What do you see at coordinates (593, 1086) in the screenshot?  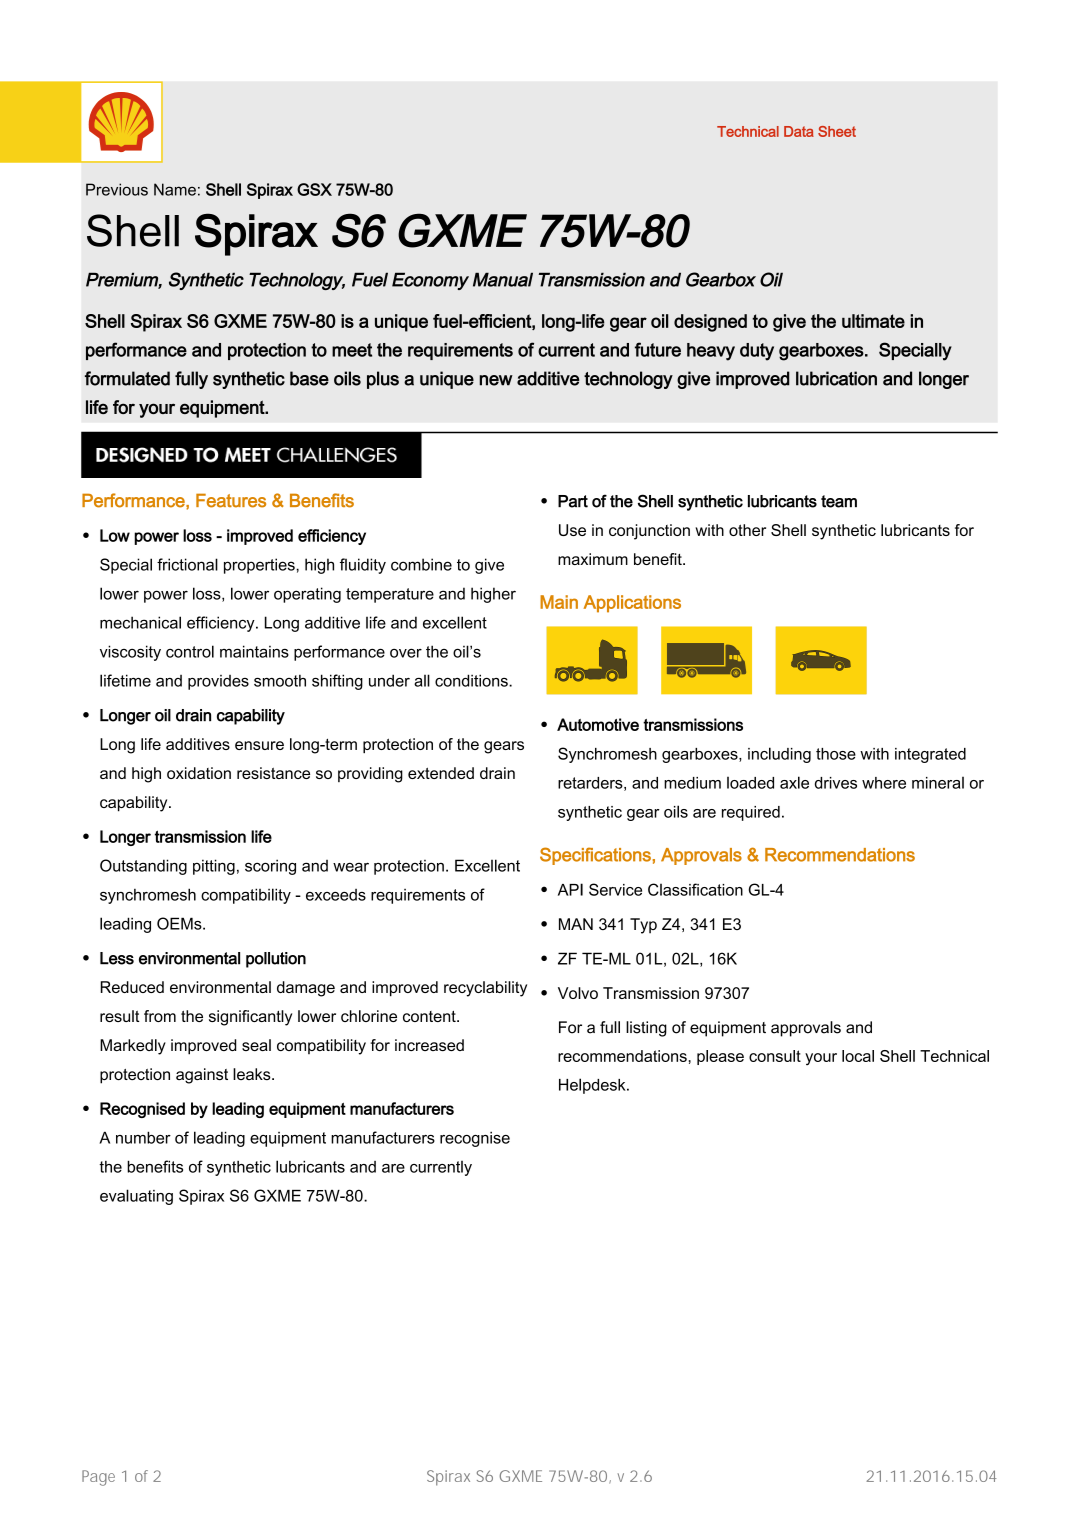 I see `Helpdesk` at bounding box center [593, 1086].
